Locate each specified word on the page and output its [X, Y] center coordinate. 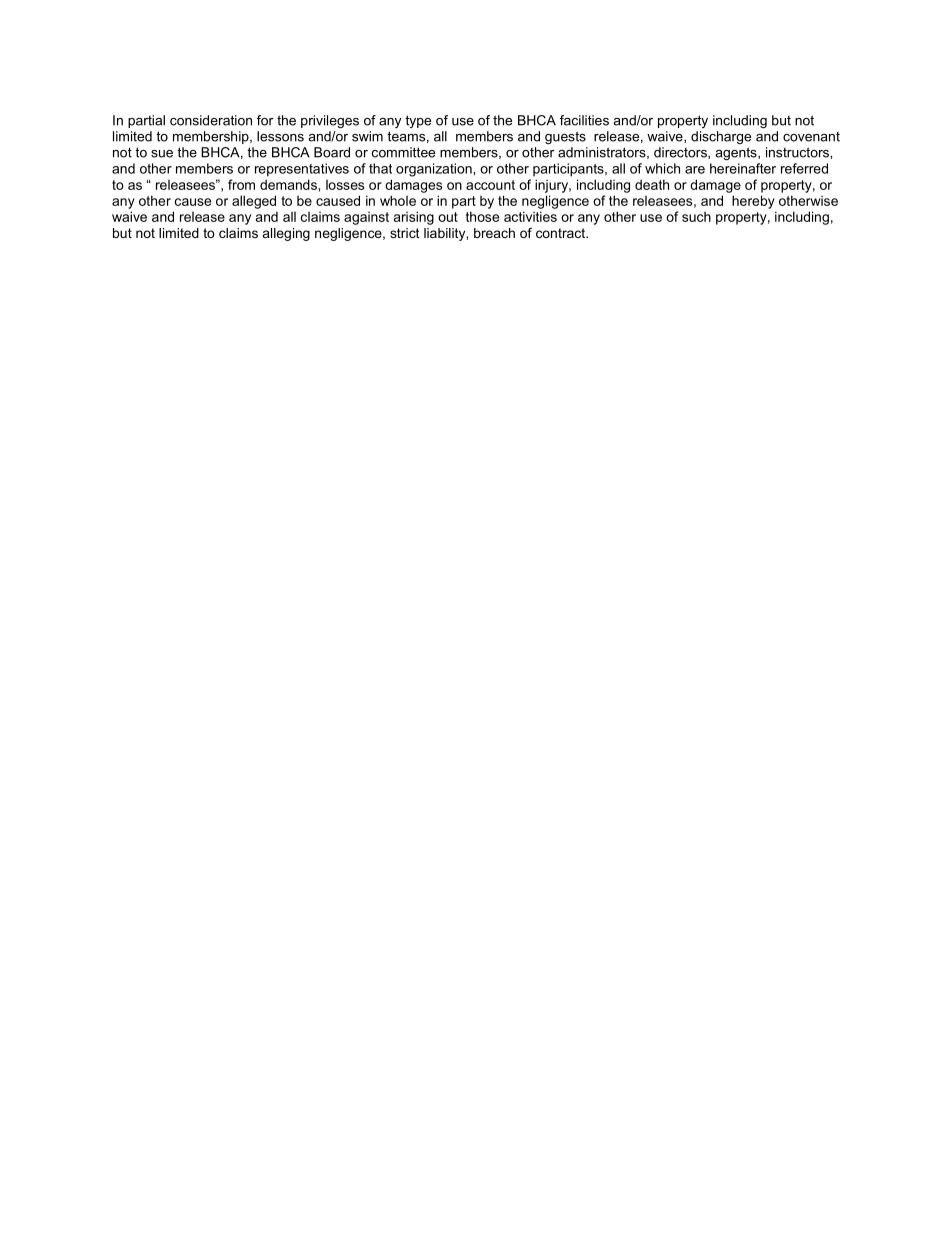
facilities [584, 120]
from [241, 184]
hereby [753, 202]
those [482, 216]
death [652, 184]
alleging [286, 234]
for [265, 120]
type [418, 121]
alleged [254, 202]
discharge [721, 137]
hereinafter [743, 168]
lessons [280, 136]
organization [435, 170]
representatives [302, 170]
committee [403, 152]
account [490, 185]
